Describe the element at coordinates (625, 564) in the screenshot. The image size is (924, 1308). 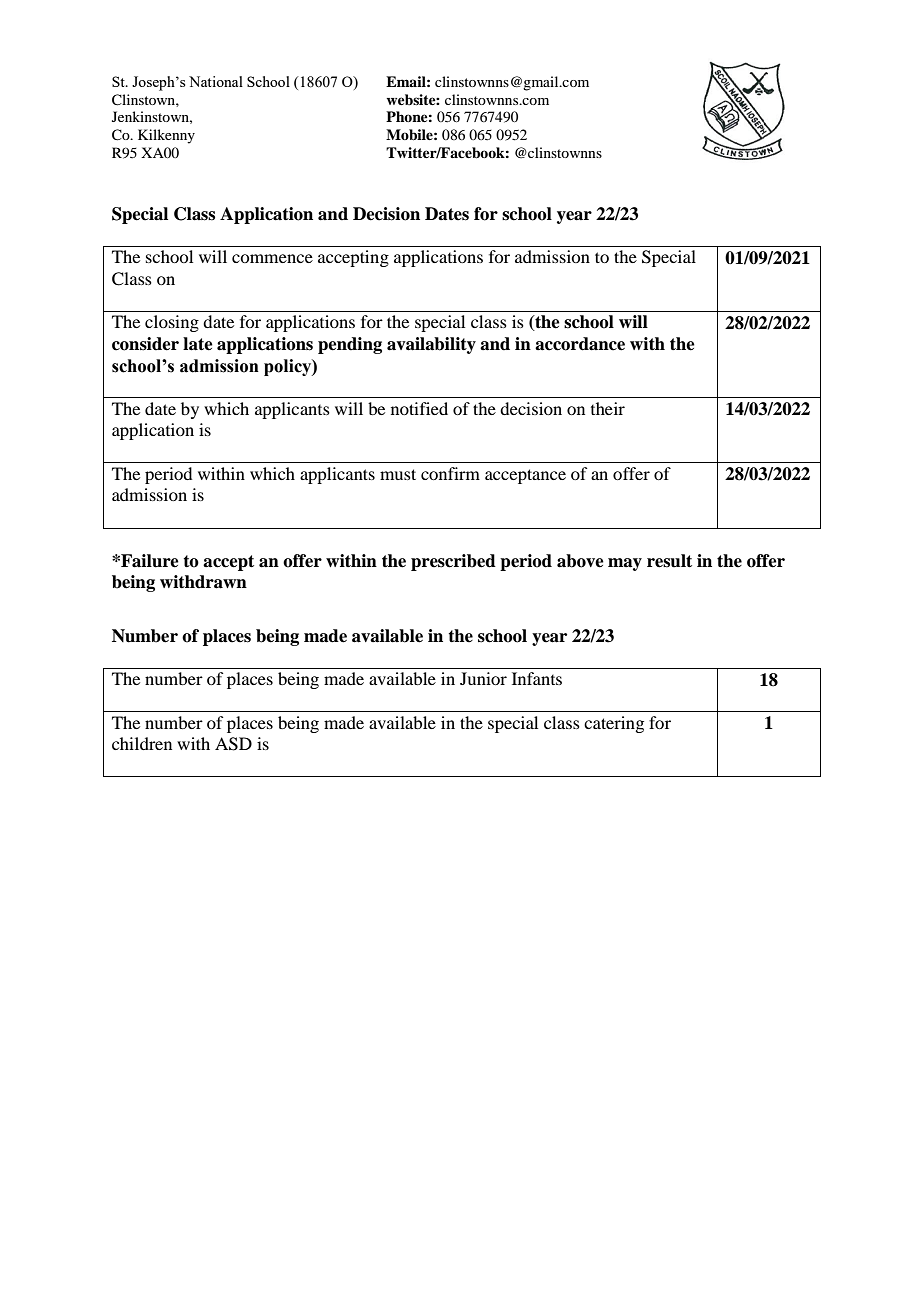
I see `may` at that location.
